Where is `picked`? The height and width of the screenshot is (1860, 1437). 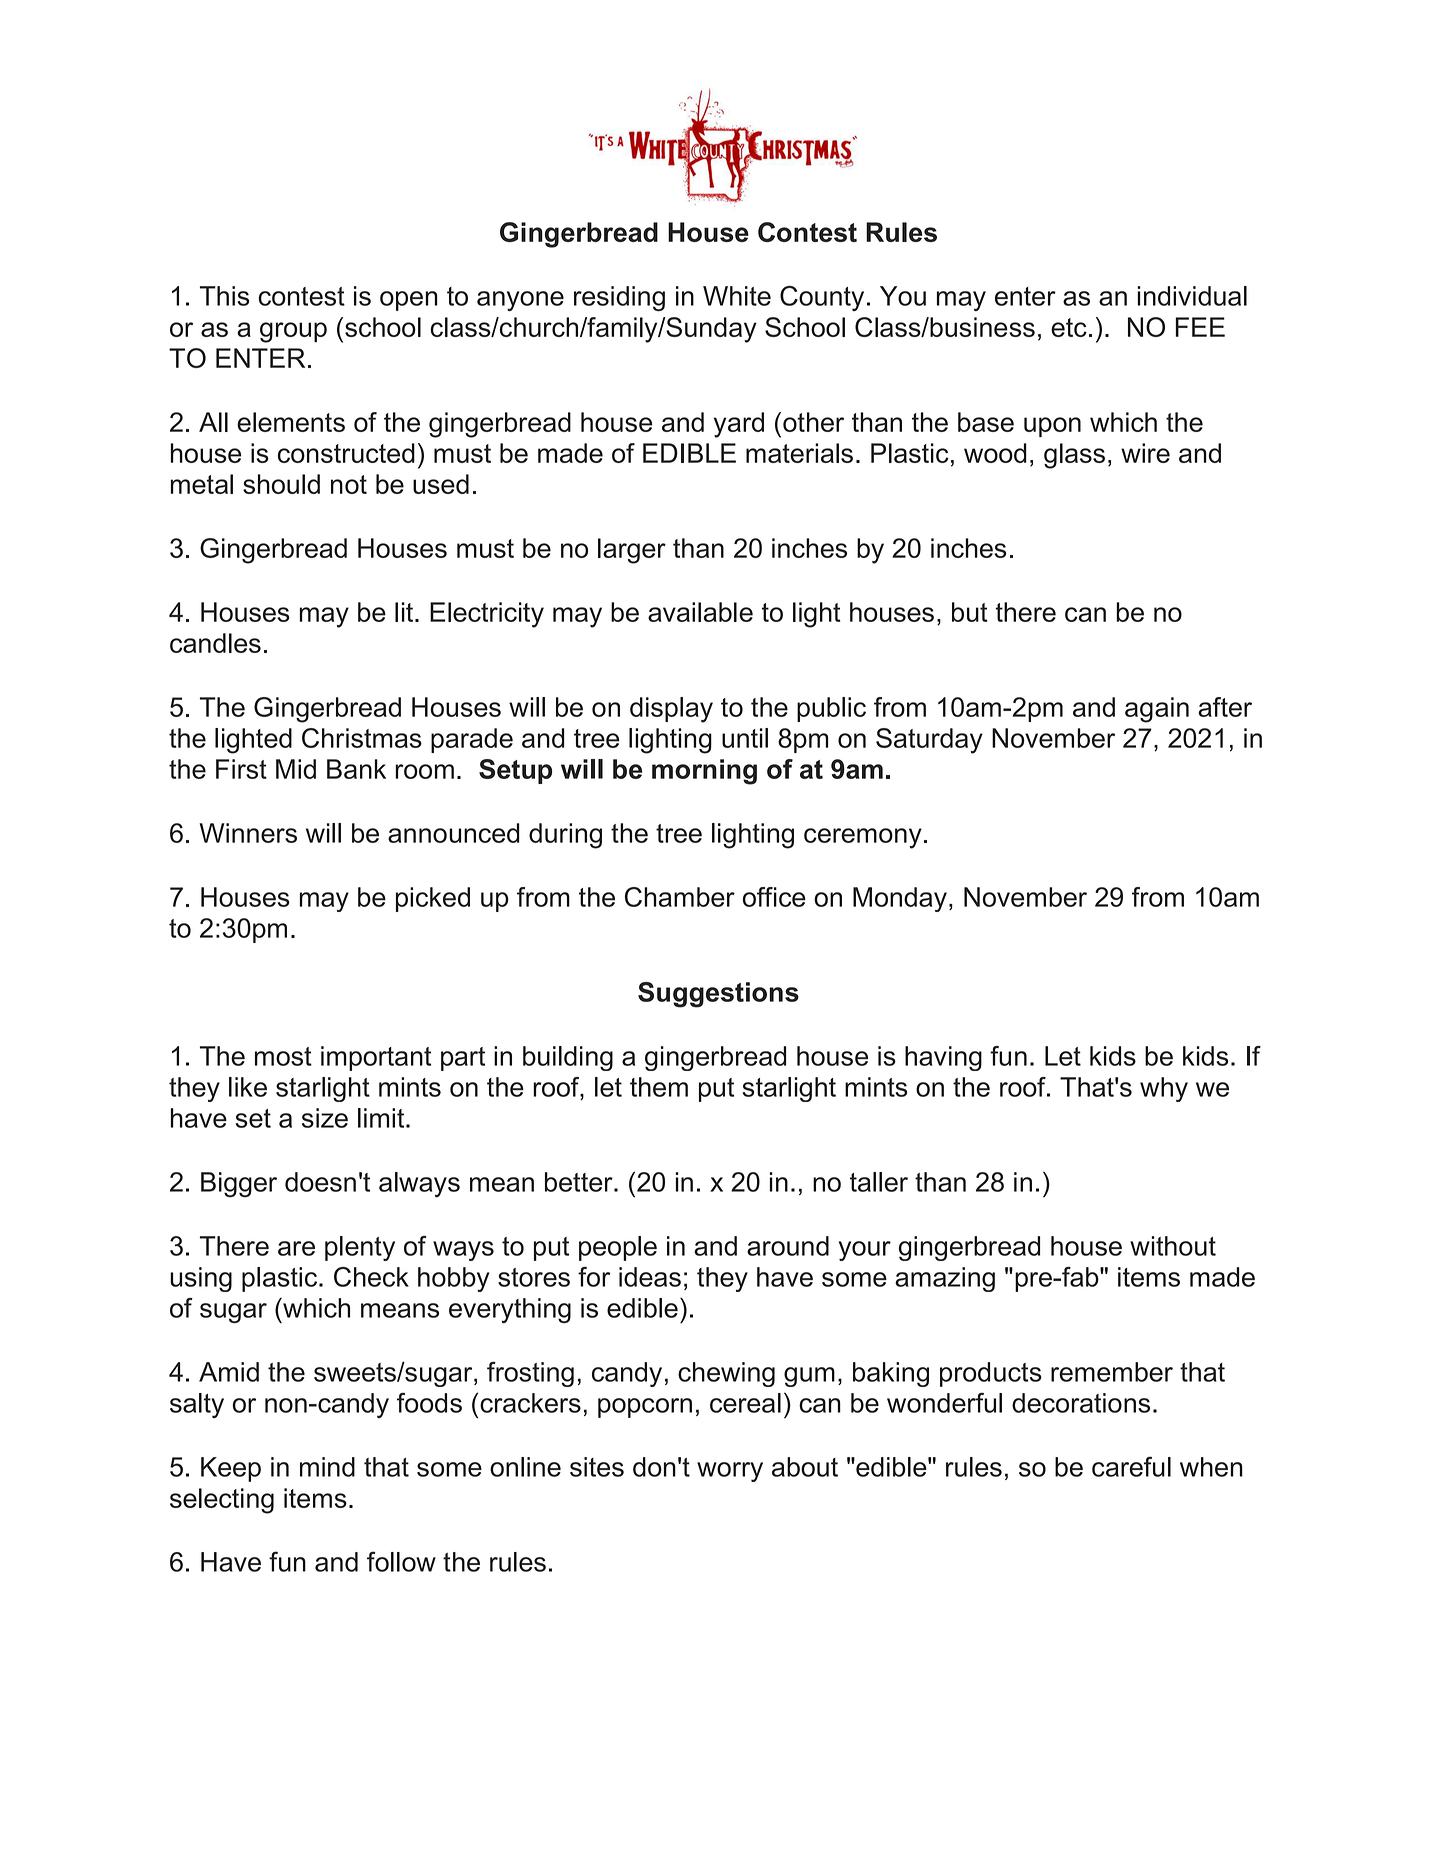
picked is located at coordinates (433, 899).
